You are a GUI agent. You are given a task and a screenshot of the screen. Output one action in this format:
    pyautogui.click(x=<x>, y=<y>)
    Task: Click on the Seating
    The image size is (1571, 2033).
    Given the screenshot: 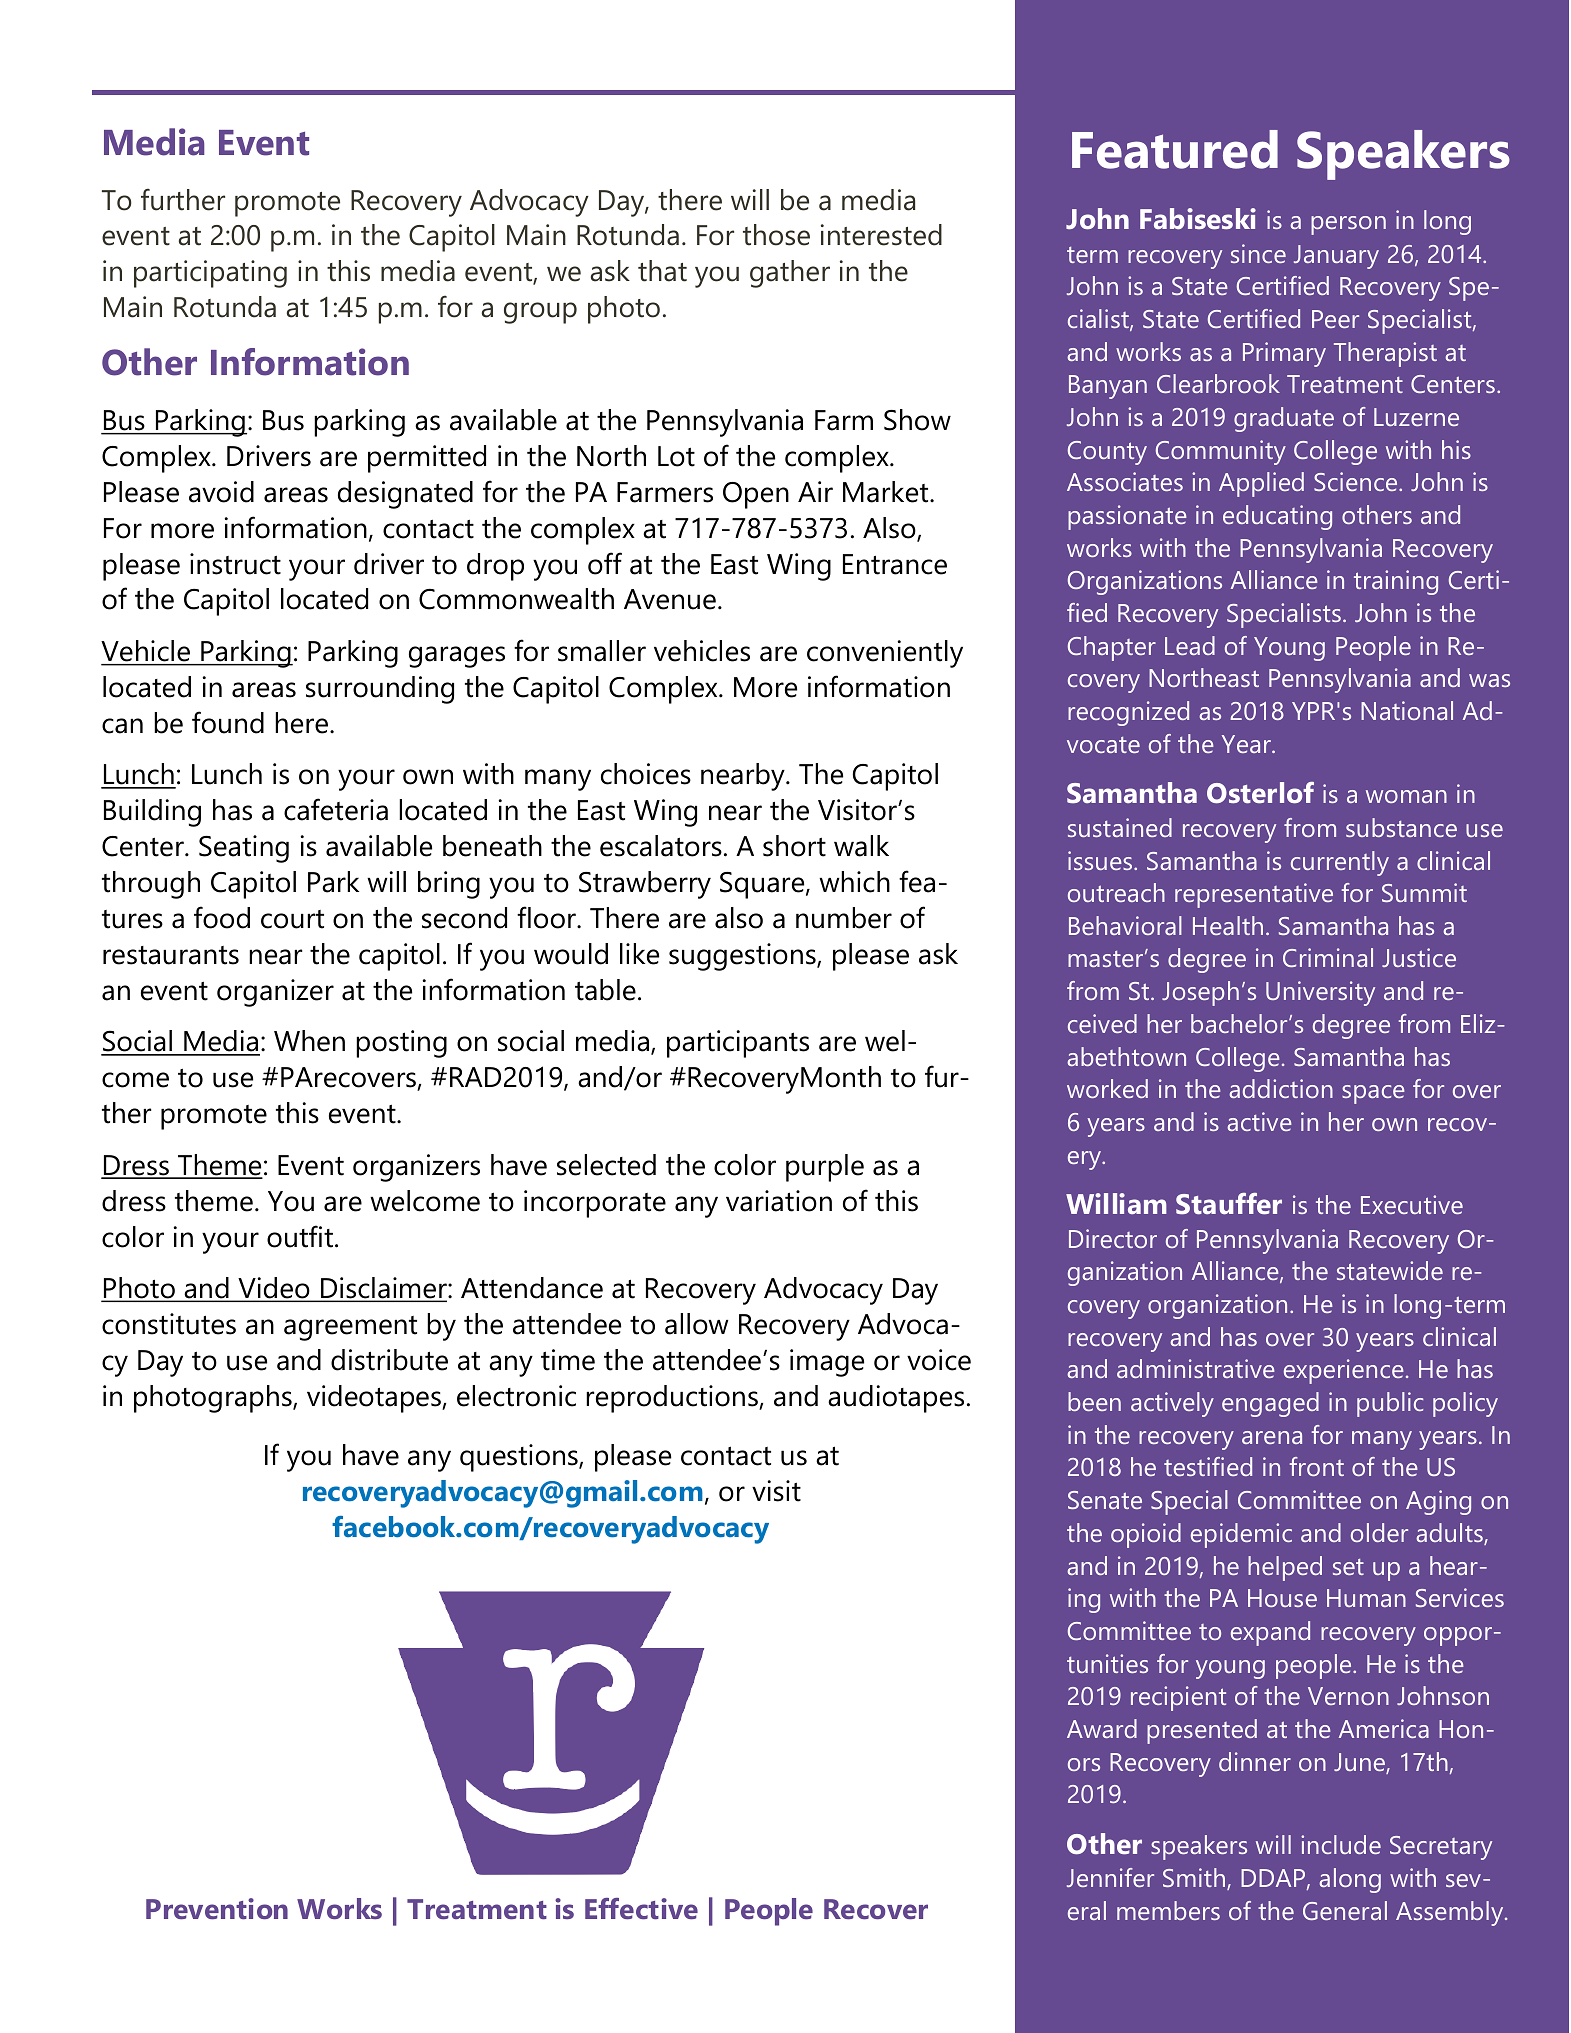 What is the action you would take?
    pyautogui.click(x=244, y=849)
